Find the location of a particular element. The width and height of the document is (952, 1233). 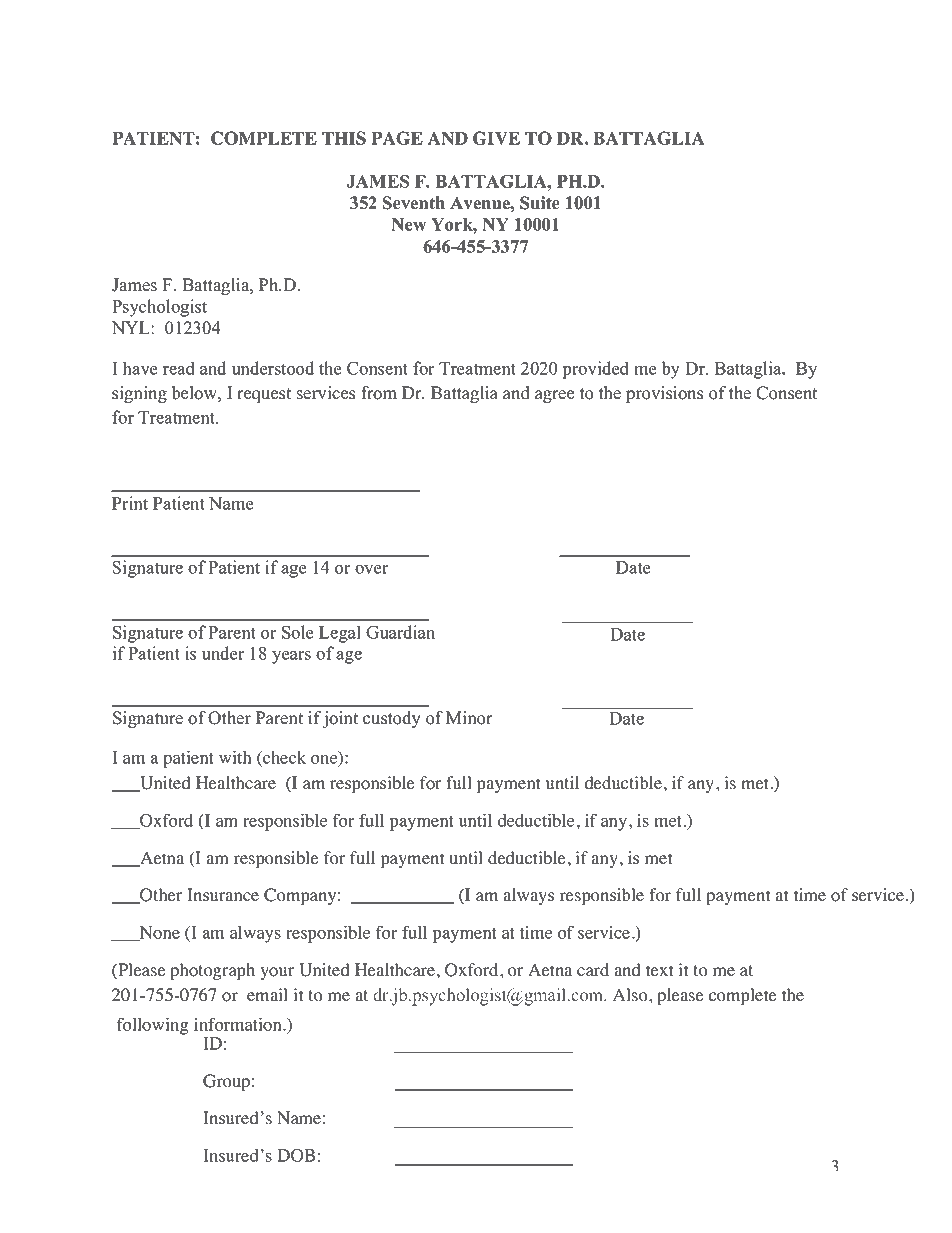

Also is located at coordinates (631, 995).
